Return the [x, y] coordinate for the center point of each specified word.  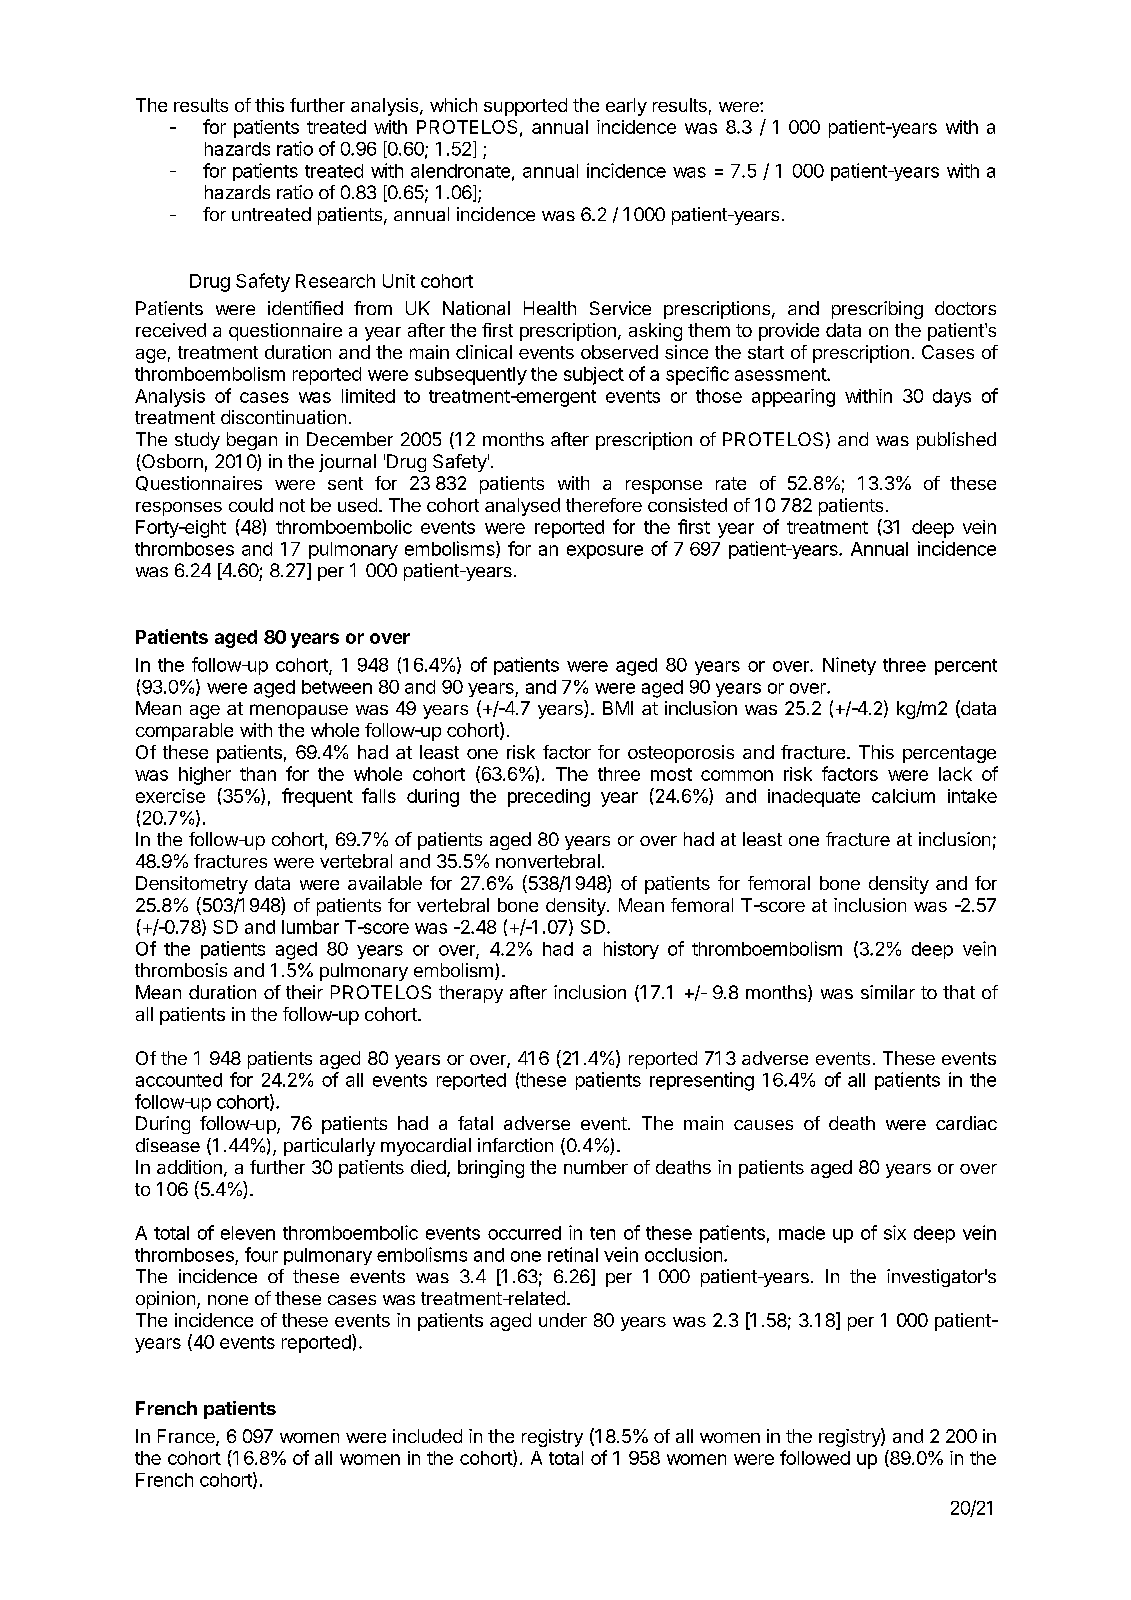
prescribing [877, 310]
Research [335, 281]
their [304, 992]
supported [525, 107]
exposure [605, 552]
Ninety [849, 666]
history [631, 950]
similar [888, 992]
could [251, 505]
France [187, 1437]
